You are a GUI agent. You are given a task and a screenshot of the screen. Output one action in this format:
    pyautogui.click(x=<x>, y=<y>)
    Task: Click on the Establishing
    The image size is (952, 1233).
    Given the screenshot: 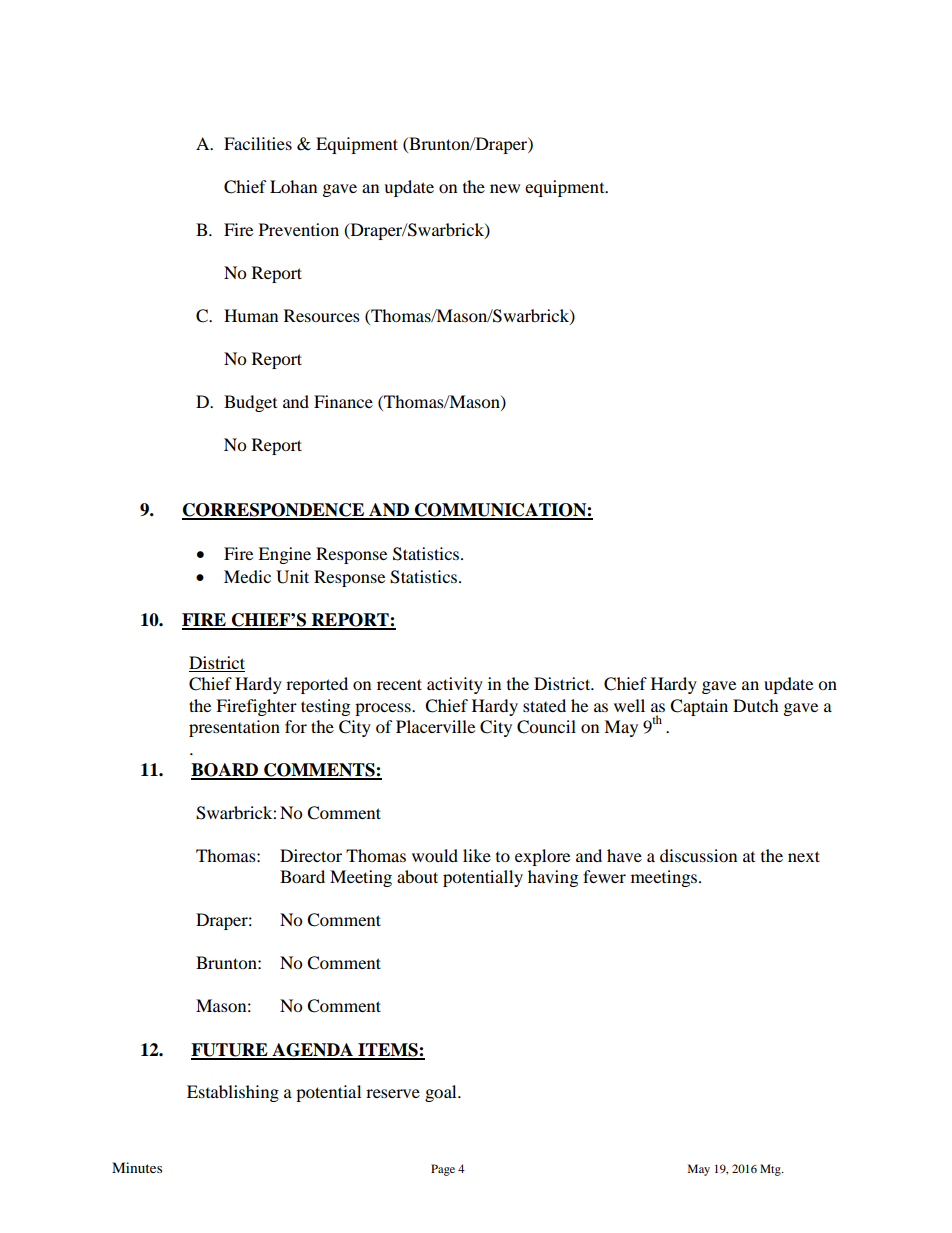 What is the action you would take?
    pyautogui.click(x=233, y=1093)
